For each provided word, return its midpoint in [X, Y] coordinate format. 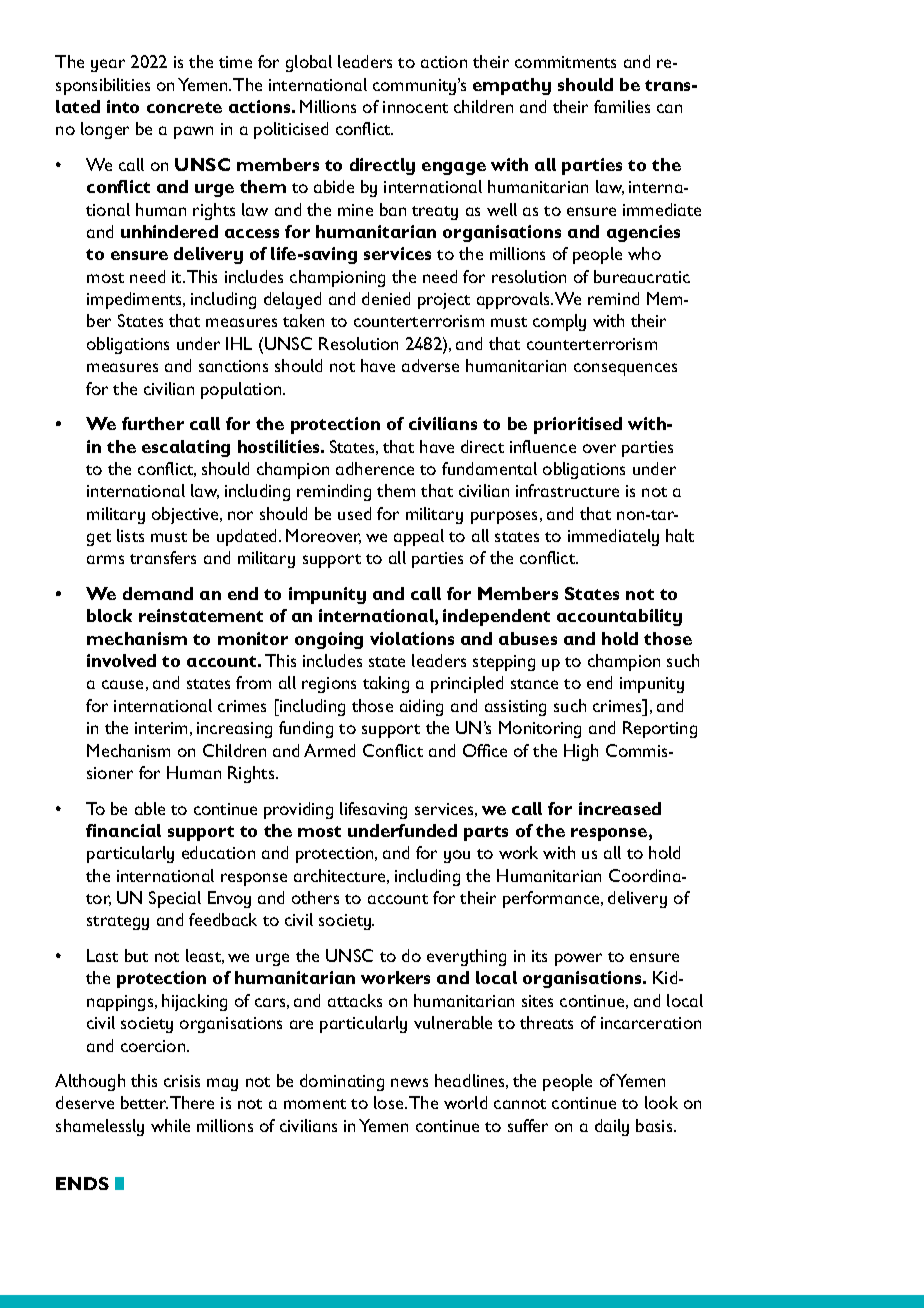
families [622, 106]
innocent [415, 107]
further [153, 423]
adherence [375, 468]
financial [123, 830]
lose [390, 1102]
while [170, 1125]
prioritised [578, 425]
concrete [184, 107]
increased [620, 808]
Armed [329, 750]
